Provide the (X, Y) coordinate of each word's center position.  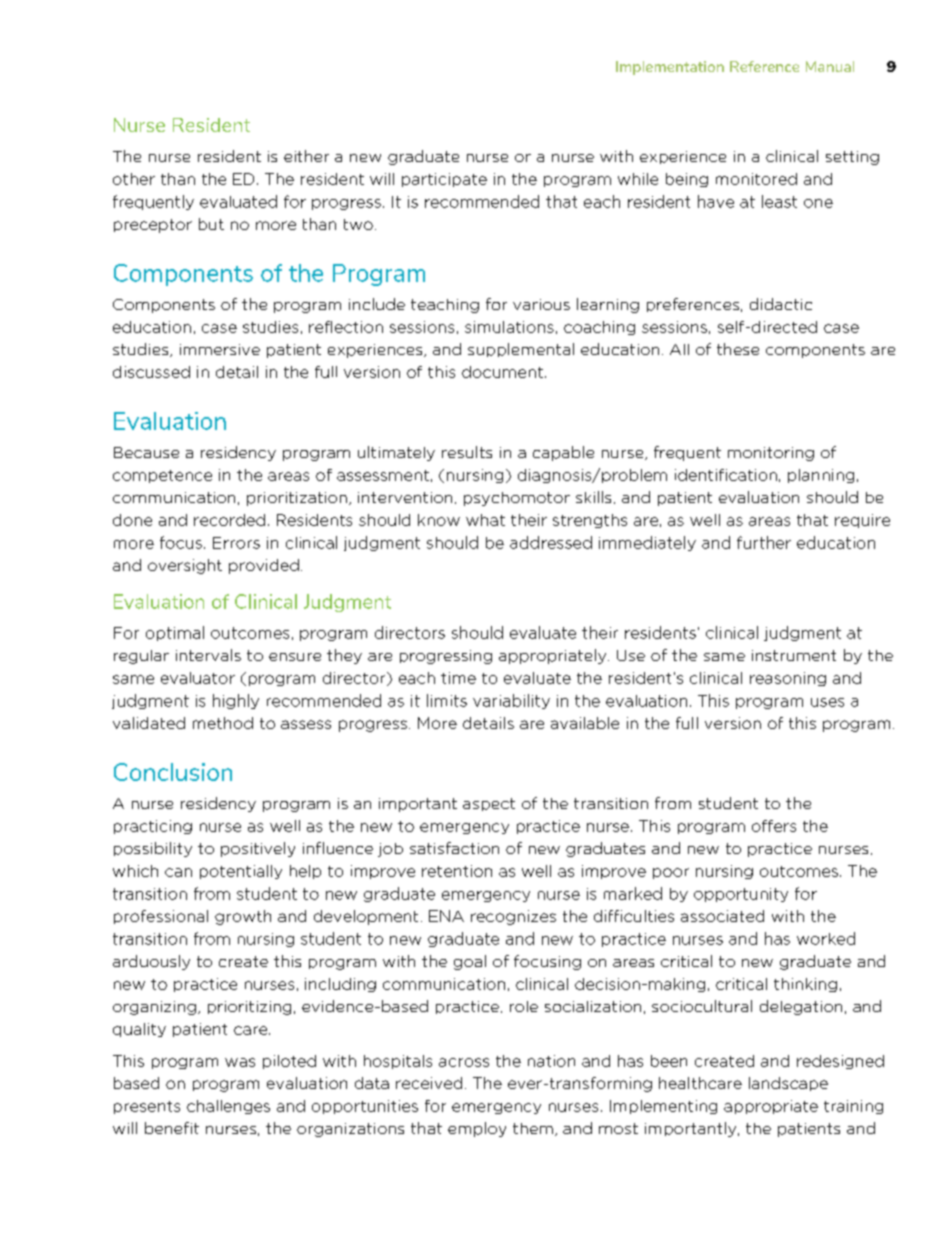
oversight (185, 566)
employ (477, 1129)
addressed (551, 542)
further (764, 542)
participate (444, 180)
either (306, 156)
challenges (228, 1107)
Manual (830, 66)
